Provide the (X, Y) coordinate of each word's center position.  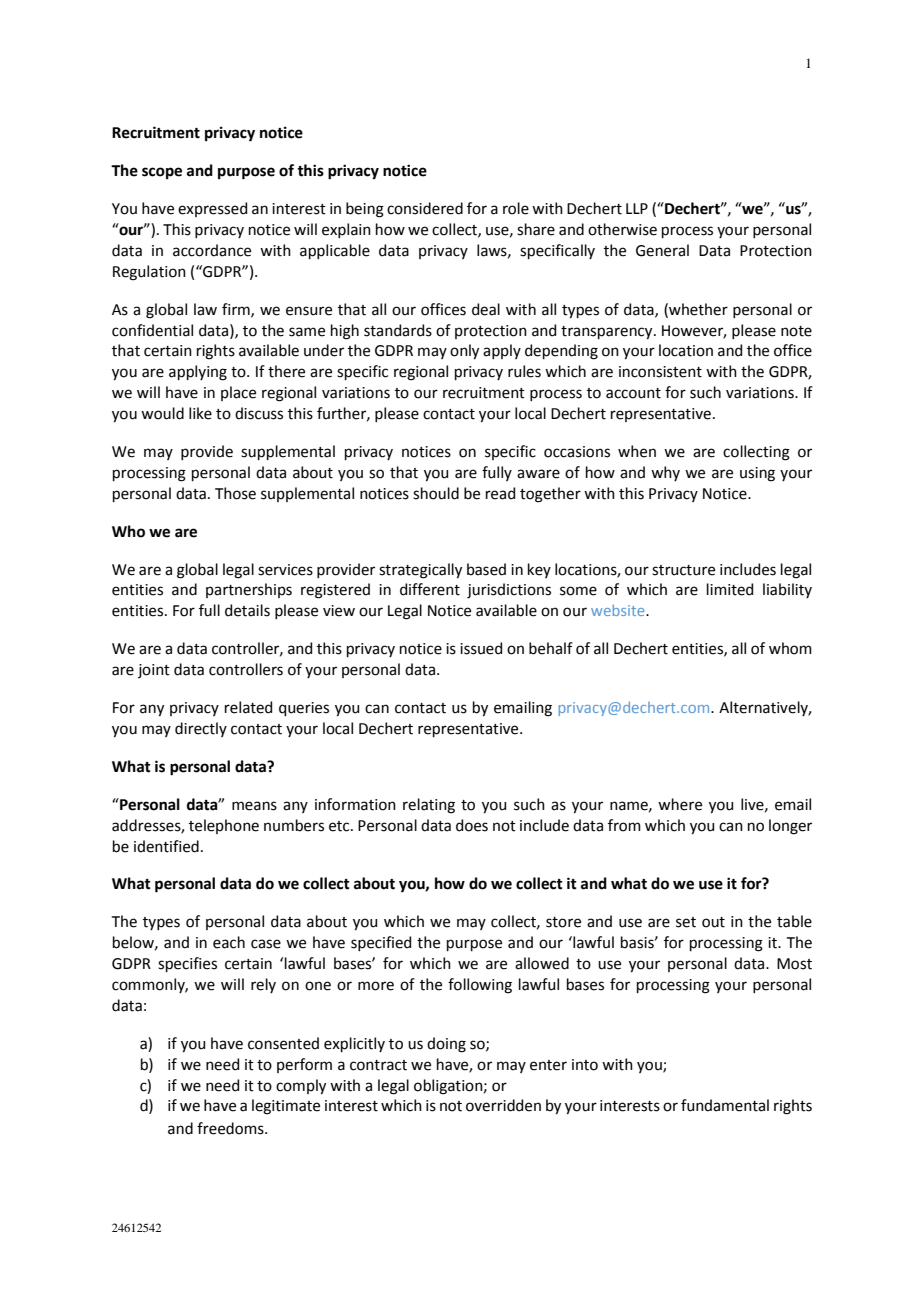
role (516, 208)
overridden (503, 1105)
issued (481, 648)
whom (790, 648)
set (686, 922)
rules (524, 371)
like (200, 413)
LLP (637, 208)
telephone (224, 826)
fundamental (725, 1105)
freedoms (231, 1128)
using (757, 474)
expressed (212, 209)
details (247, 610)
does (472, 825)
